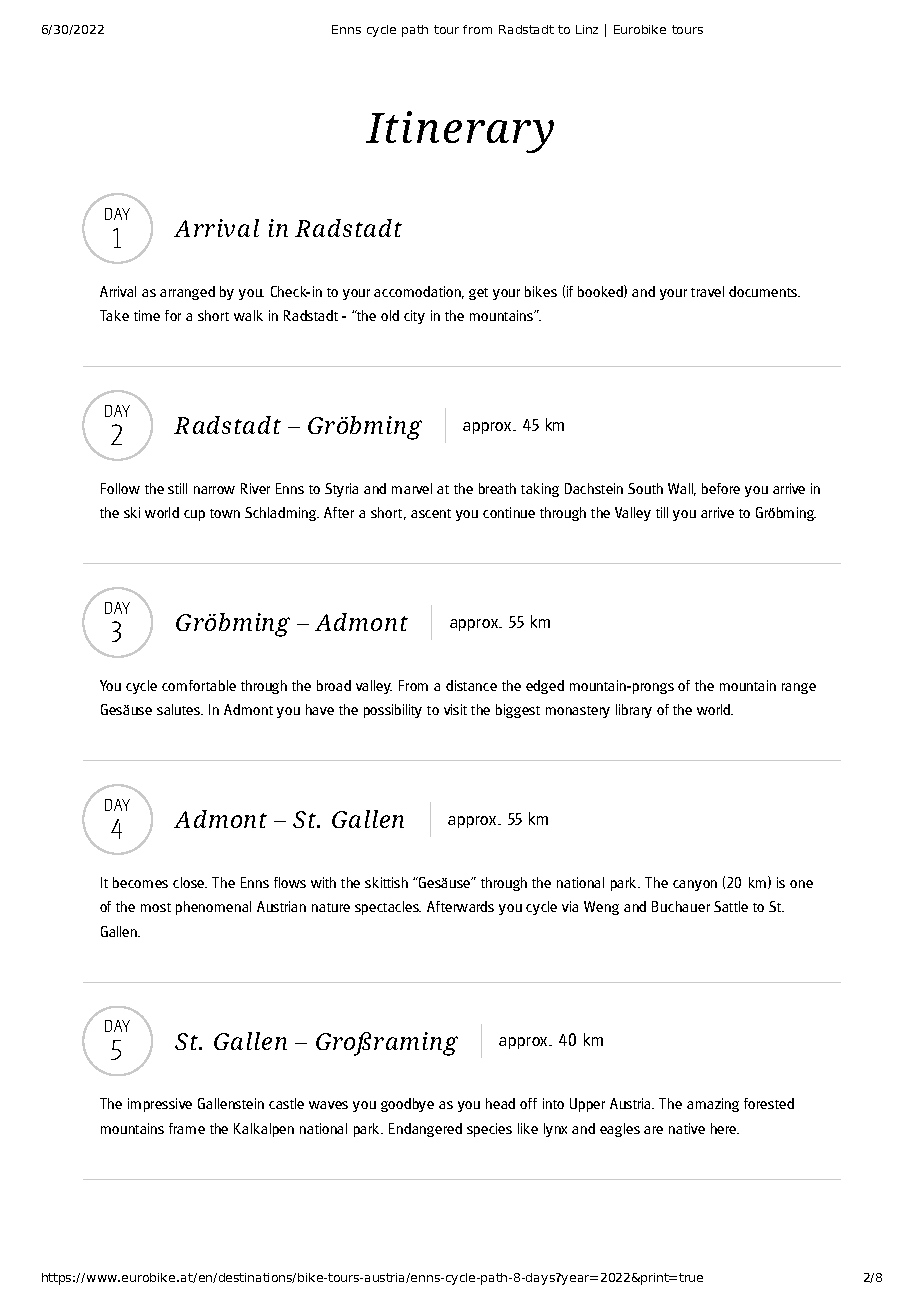 This page has width=924, height=1308. What do you see at coordinates (497, 488) in the page?
I see `breath` at bounding box center [497, 488].
